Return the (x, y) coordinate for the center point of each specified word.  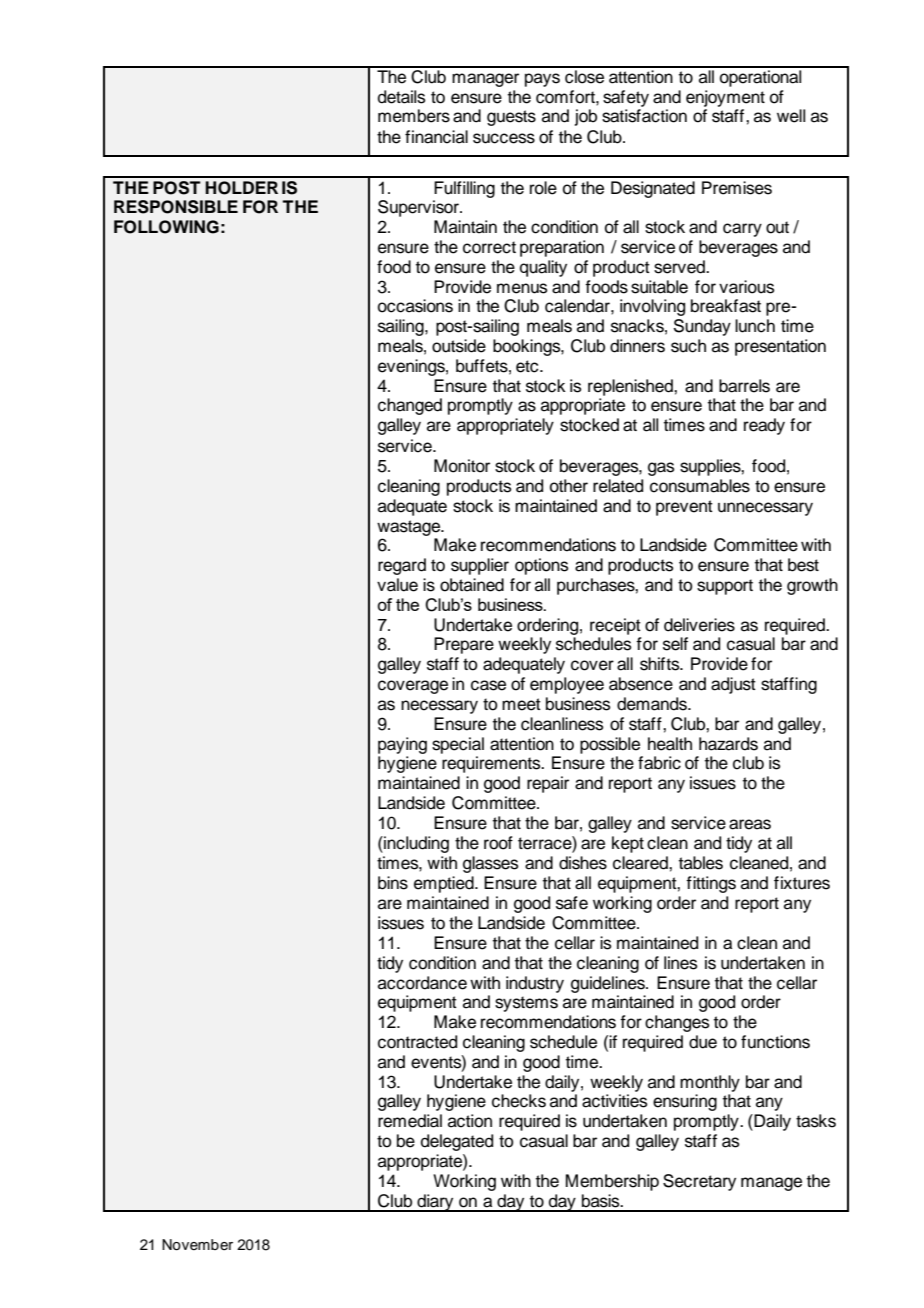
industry (535, 984)
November (197, 1245)
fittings (711, 884)
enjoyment (725, 98)
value (397, 585)
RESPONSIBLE (176, 207)
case (488, 685)
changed (410, 406)
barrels (744, 386)
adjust (733, 685)
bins (393, 883)
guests (511, 118)
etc (528, 366)
